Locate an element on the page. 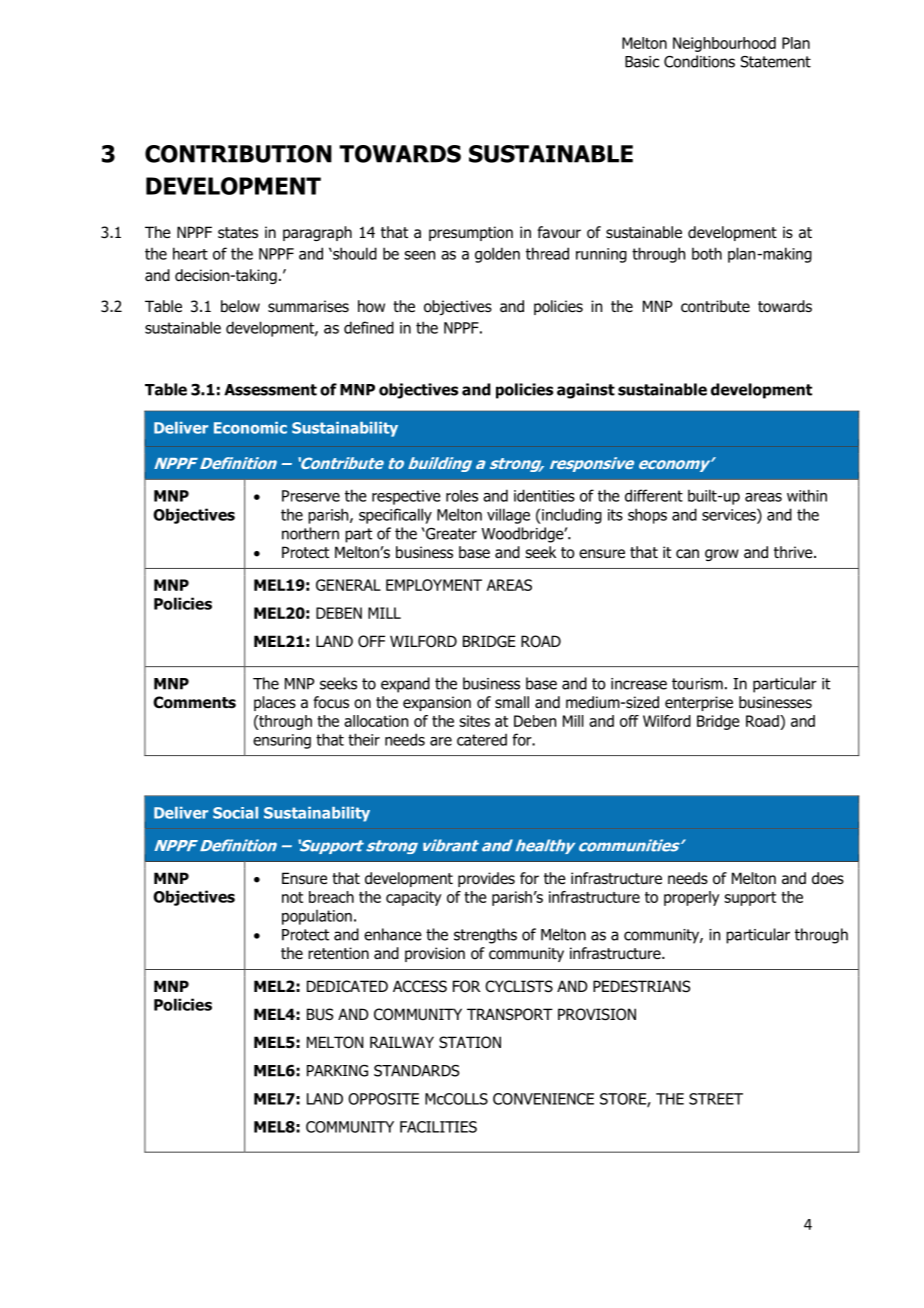 Image resolution: width=924 pixels, height=1308 pixels. Basic is located at coordinates (642, 62).
